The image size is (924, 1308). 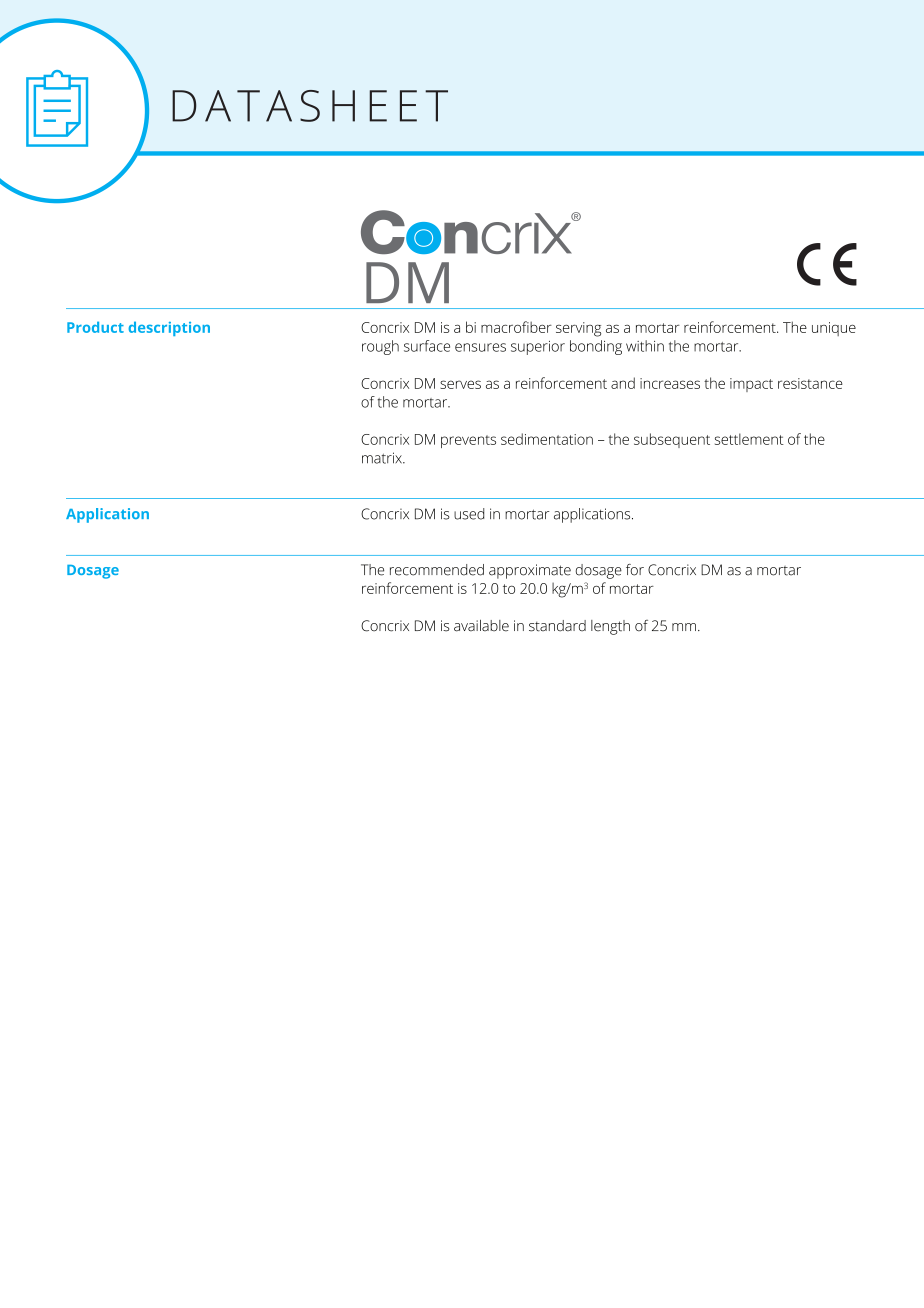 I want to click on available, so click(x=481, y=626).
